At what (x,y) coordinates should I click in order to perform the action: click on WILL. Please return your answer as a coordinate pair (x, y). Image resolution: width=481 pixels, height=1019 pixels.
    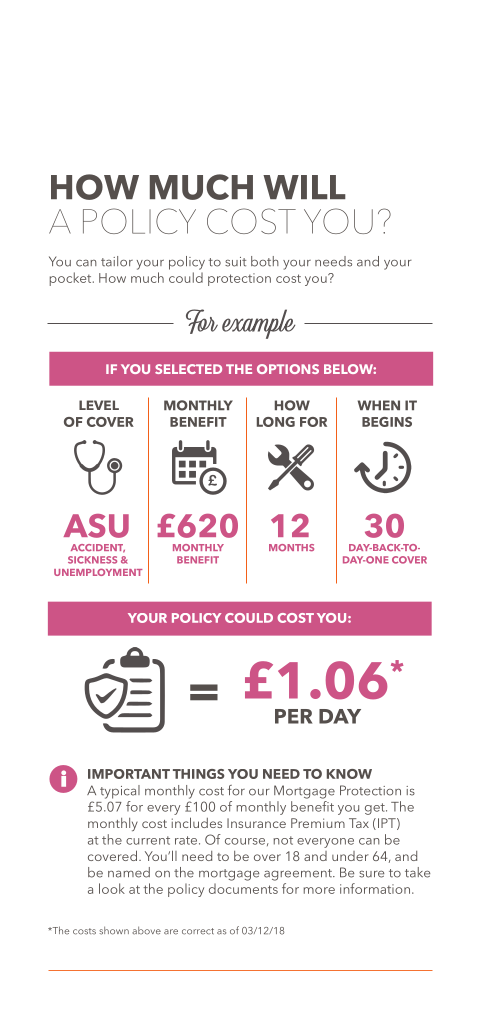
    Looking at the image, I should click on (304, 187).
